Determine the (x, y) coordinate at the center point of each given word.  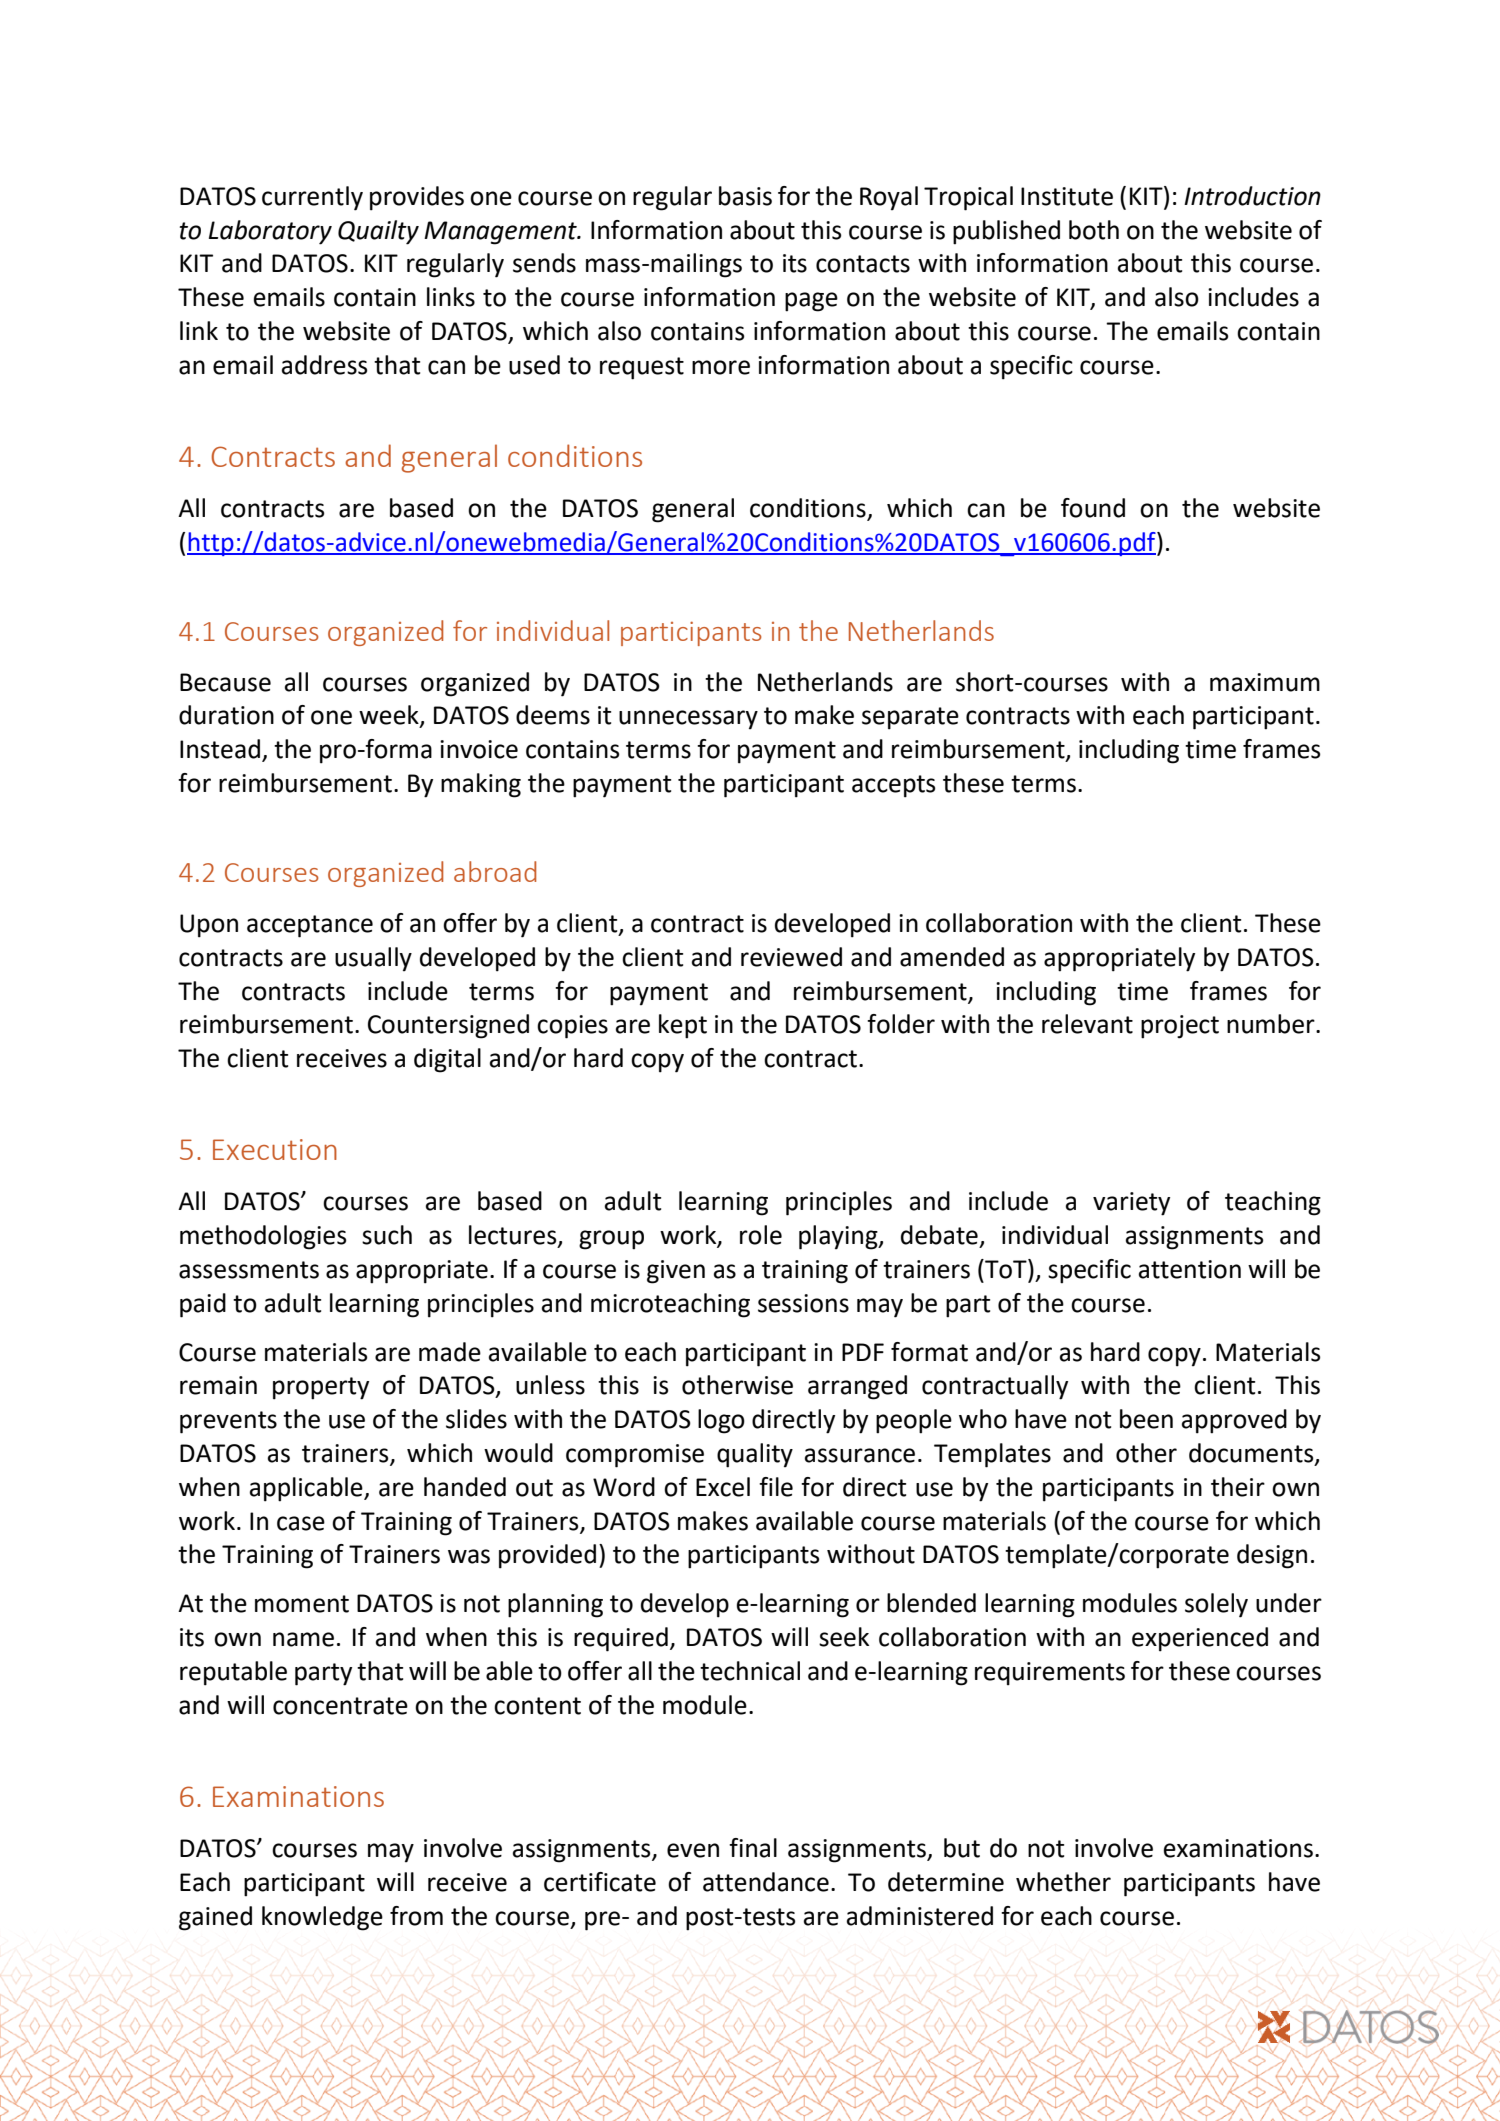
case (301, 1523)
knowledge (322, 1918)
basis (745, 196)
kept (683, 1026)
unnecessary (688, 719)
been (1146, 1419)
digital (447, 1060)
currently (312, 198)
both (1094, 230)
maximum (1265, 682)
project (1180, 1027)
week (390, 716)
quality (755, 1455)
